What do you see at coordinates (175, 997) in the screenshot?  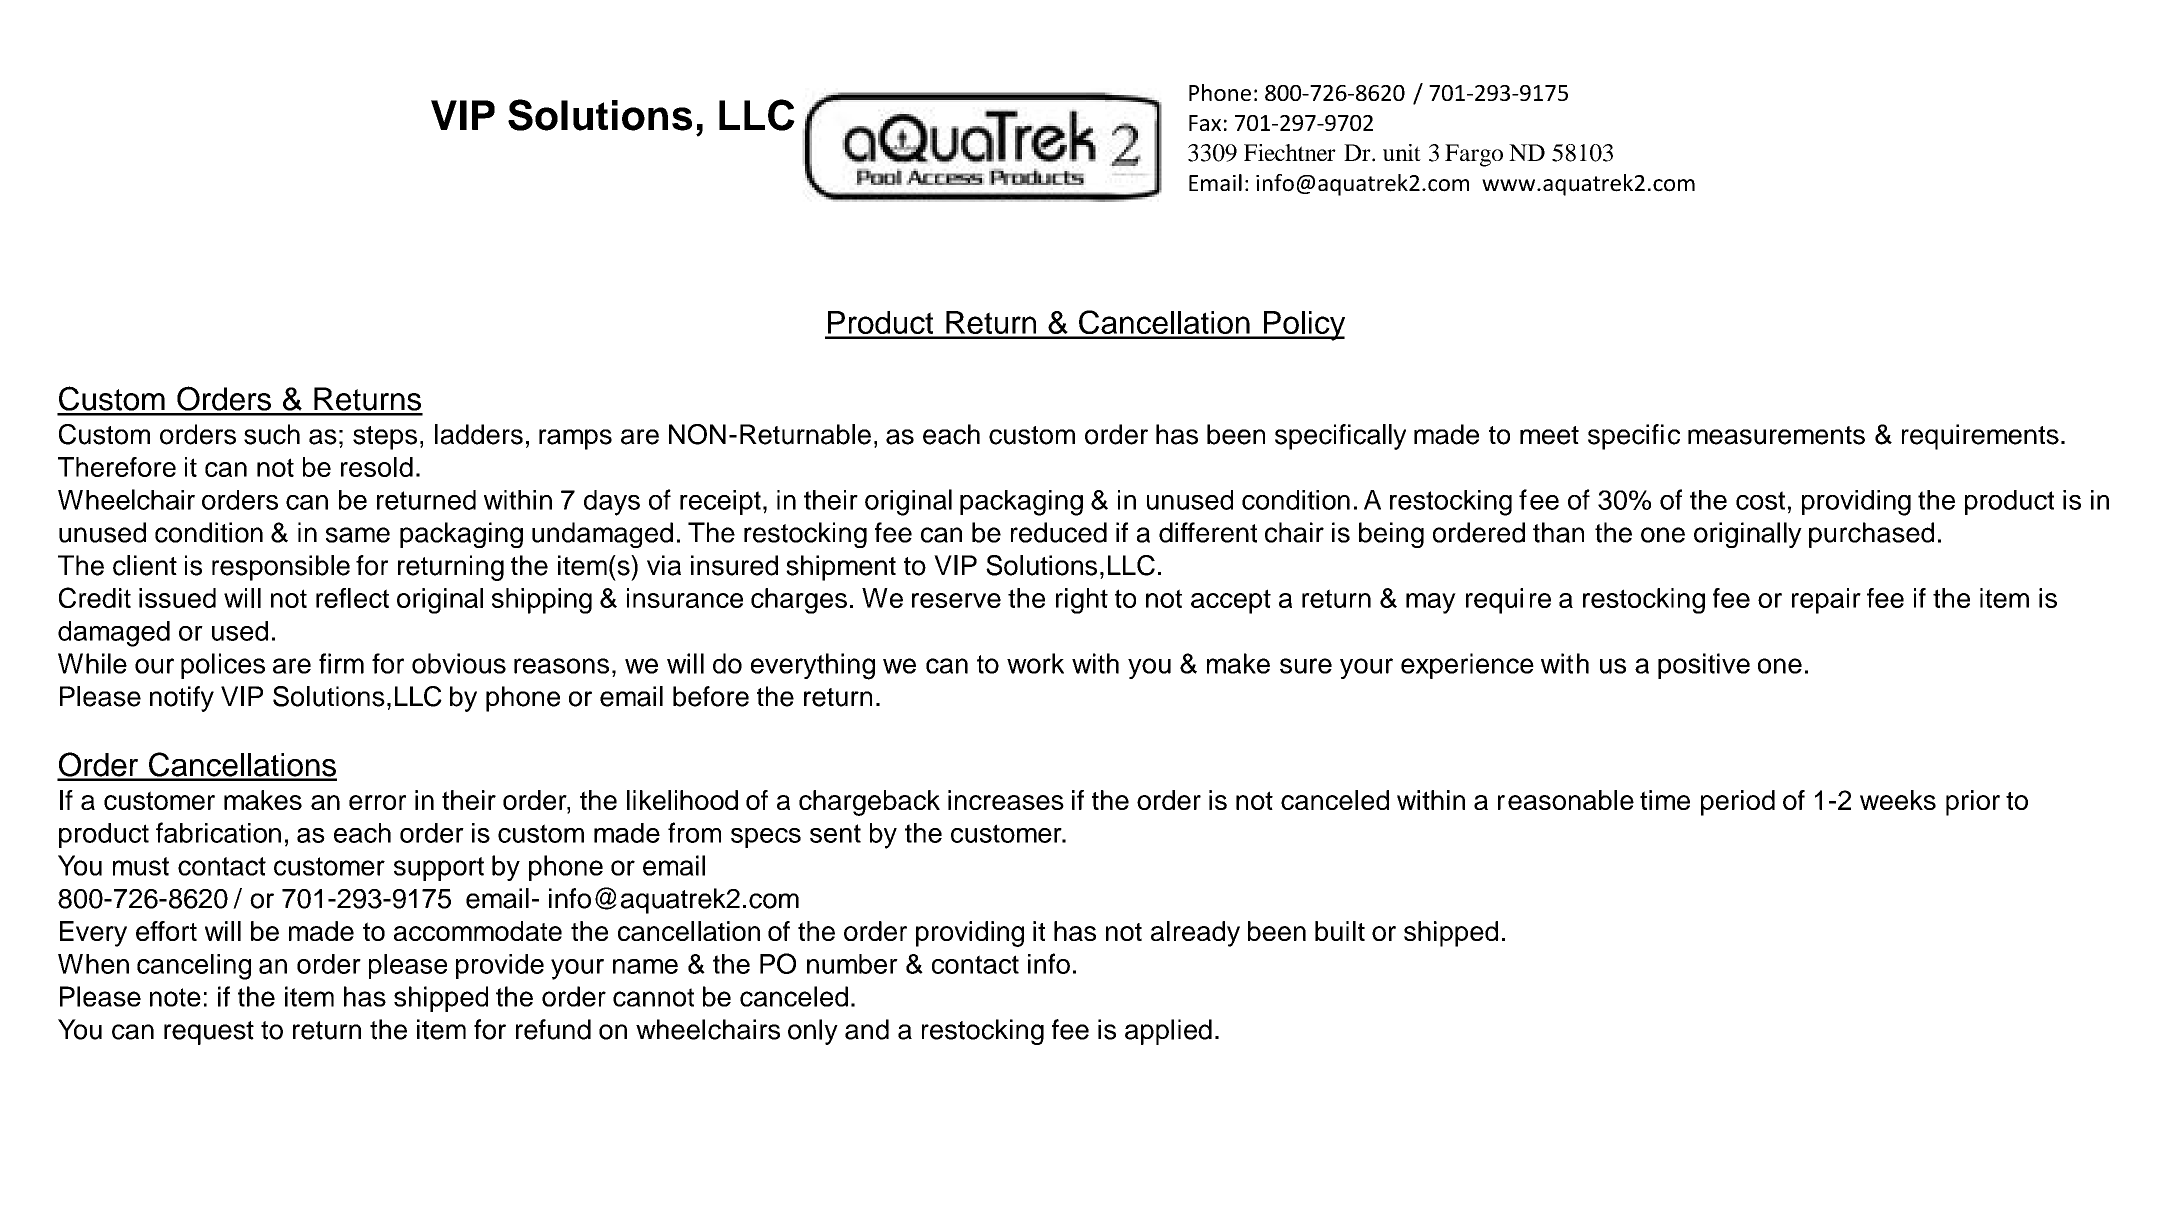 I see `note` at bounding box center [175, 997].
